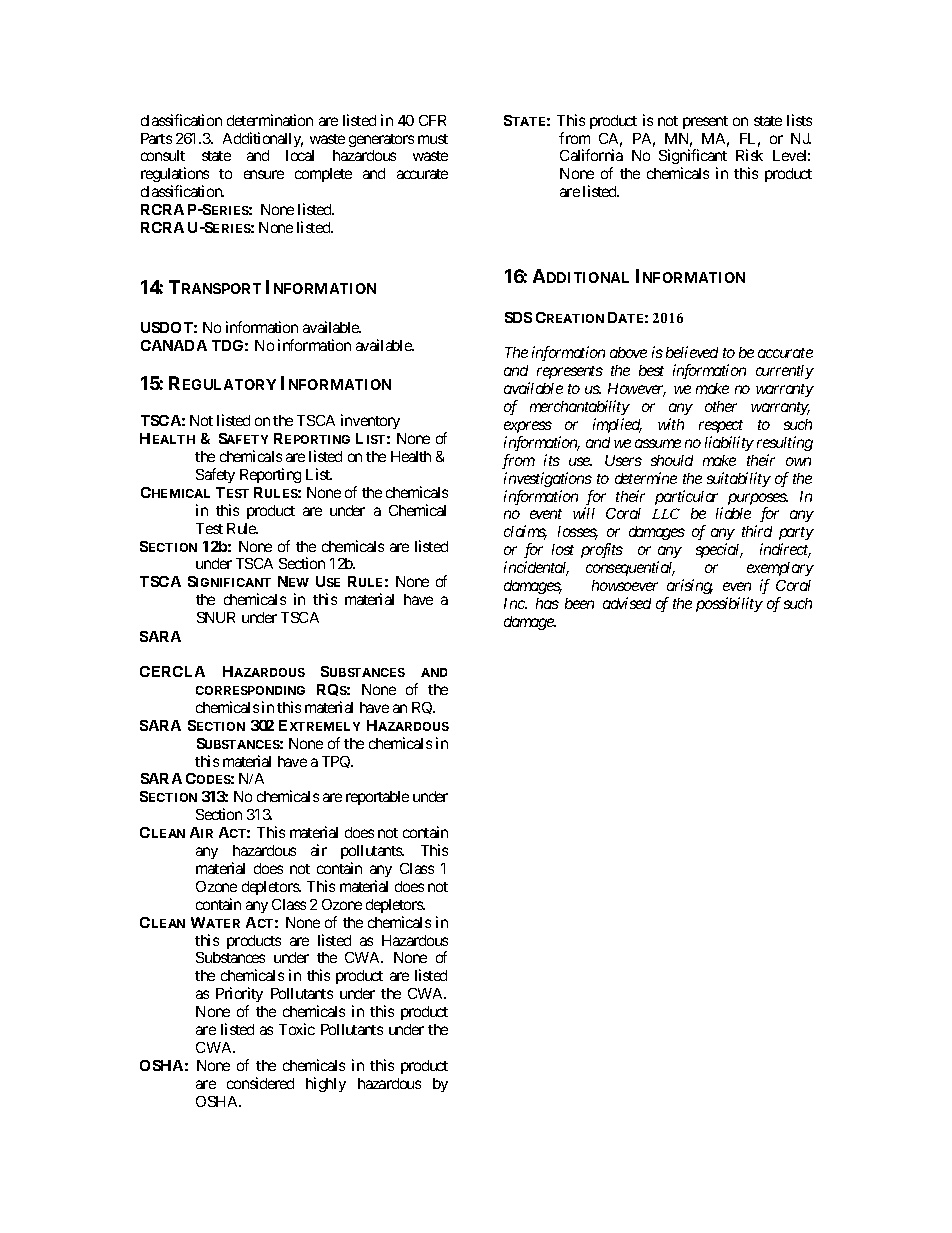 The width and height of the screenshot is (952, 1233). What do you see at coordinates (260, 1083) in the screenshot?
I see `considered` at bounding box center [260, 1083].
